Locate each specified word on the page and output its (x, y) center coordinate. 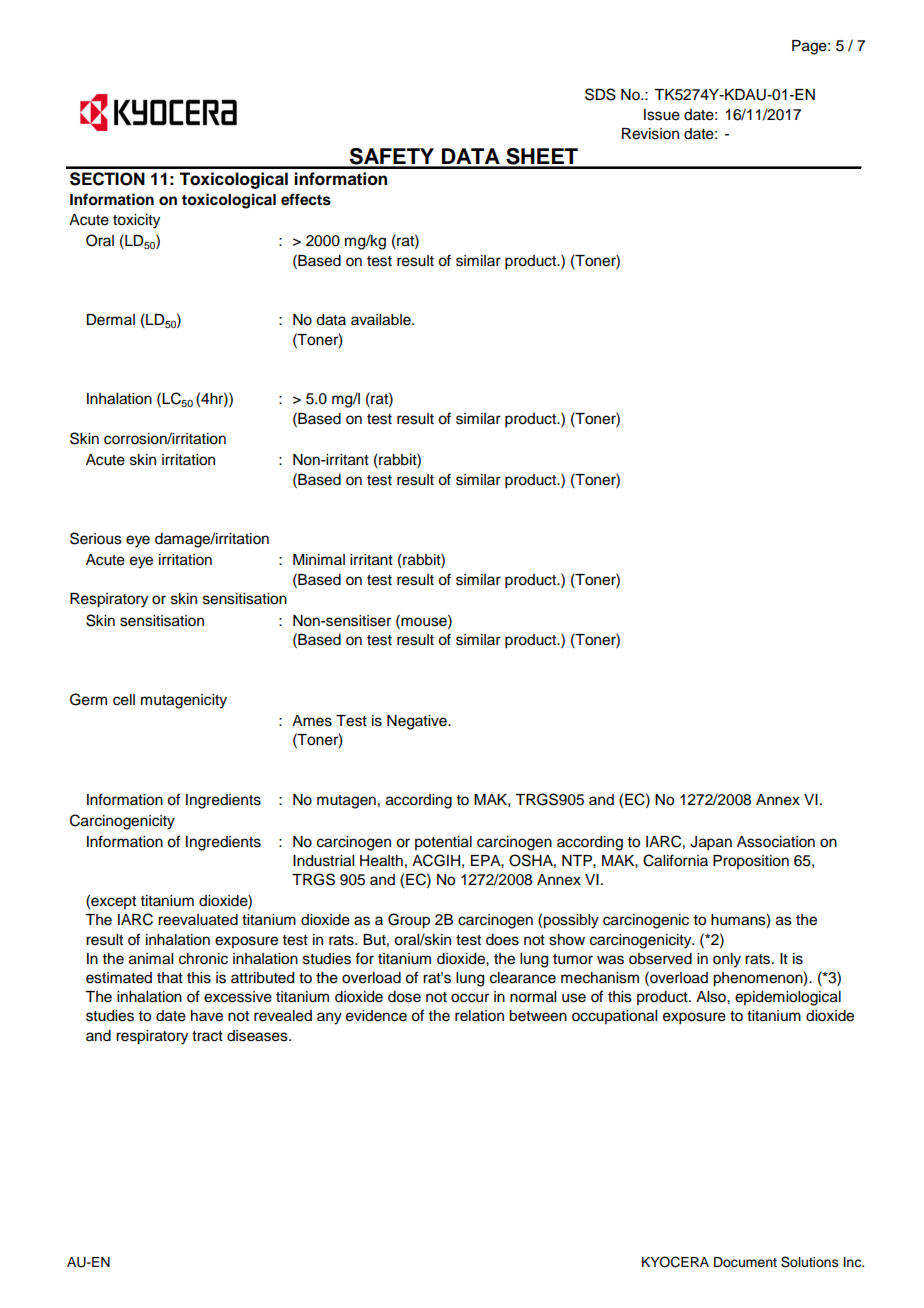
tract (207, 1036)
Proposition (751, 862)
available (382, 320)
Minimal (319, 559)
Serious (96, 538)
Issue (662, 115)
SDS (600, 94)
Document (745, 1262)
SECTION (107, 179)
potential (443, 843)
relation (479, 1016)
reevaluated (198, 920)
